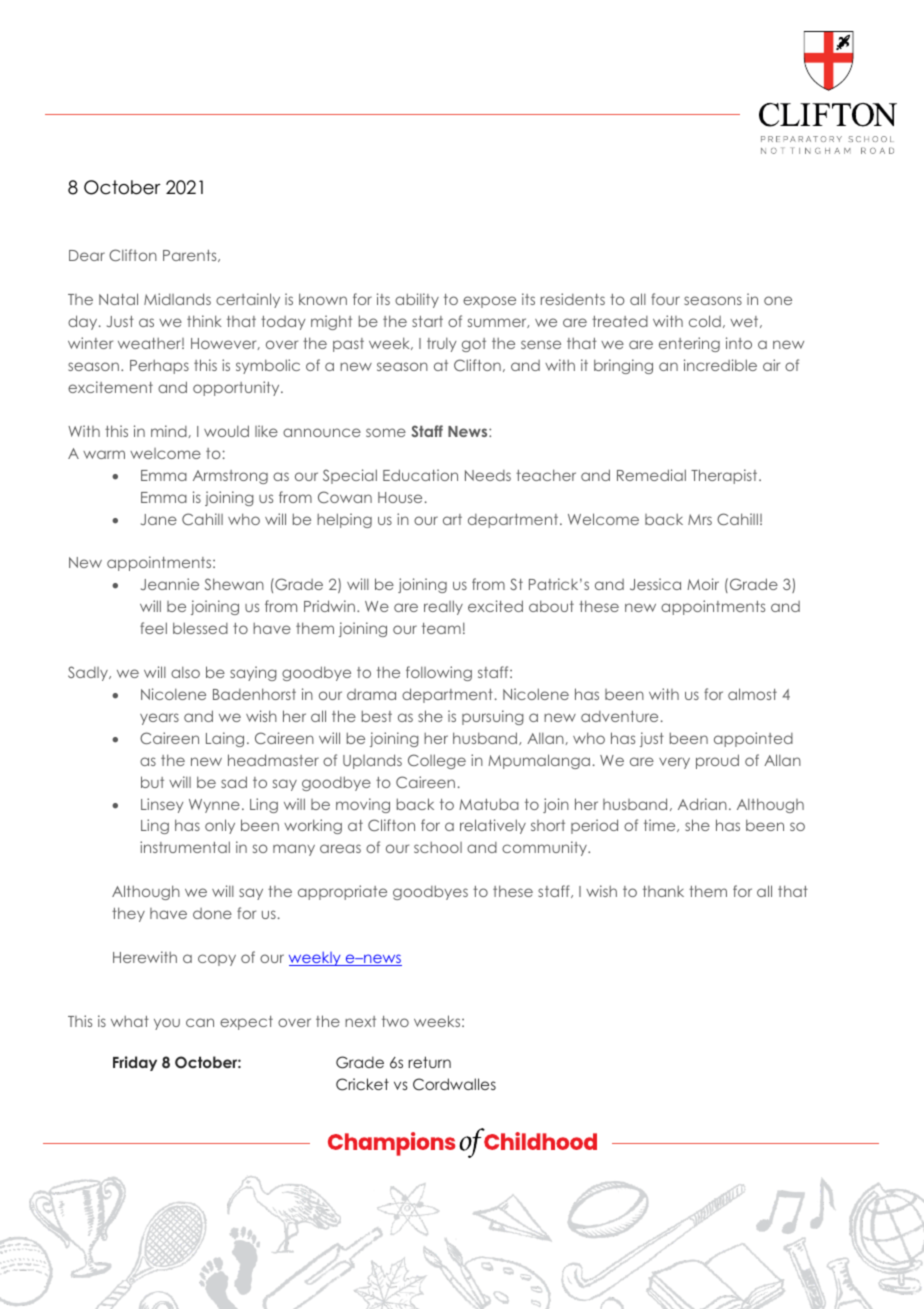 This page has width=924, height=1309. What do you see at coordinates (177, 299) in the page?
I see `Midlands` at bounding box center [177, 299].
